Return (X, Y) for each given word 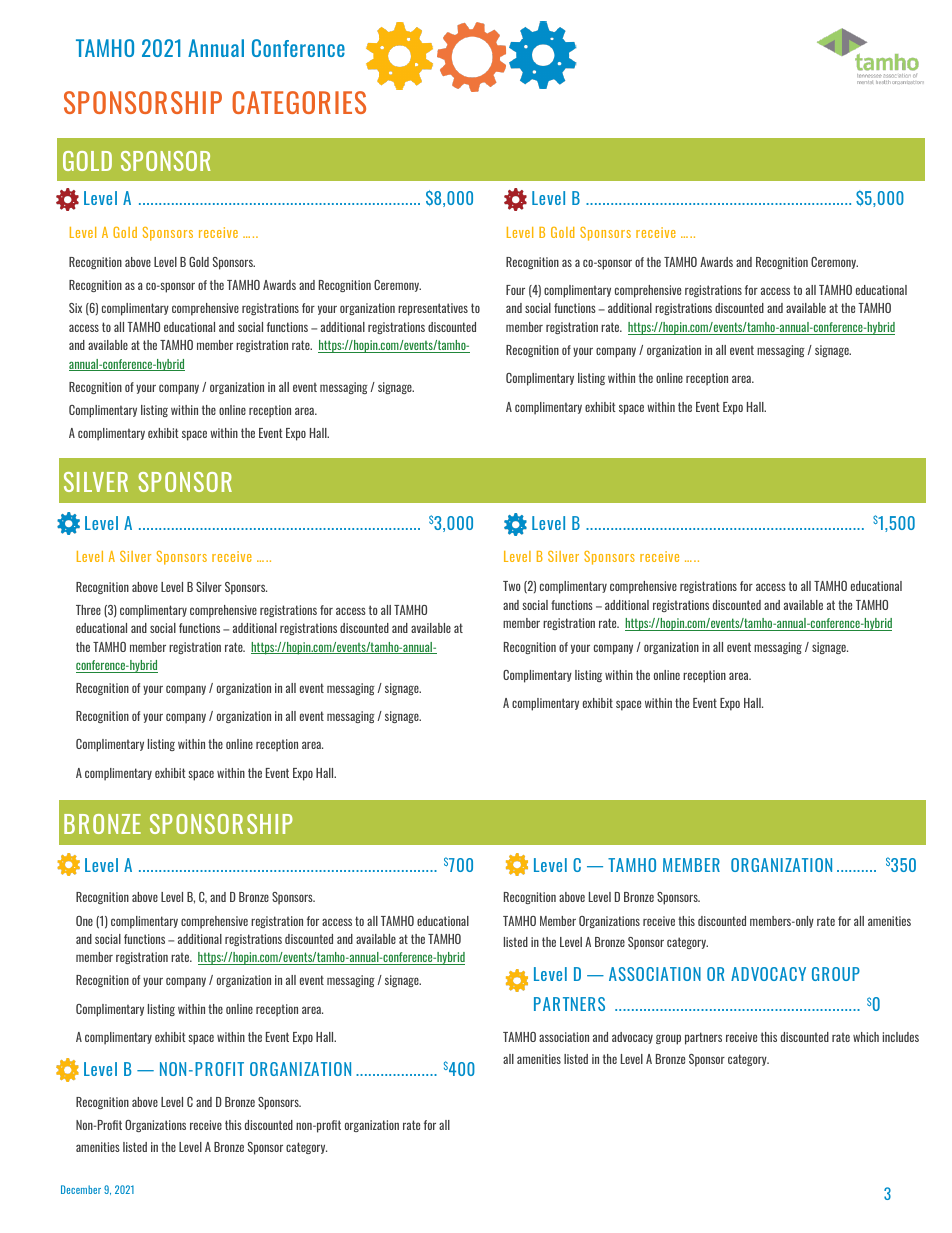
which (866, 1037)
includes (901, 1037)
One (84, 921)
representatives (433, 309)
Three (88, 610)
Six (75, 308)
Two (512, 586)
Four (515, 290)
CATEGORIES (299, 102)
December (81, 1189)
